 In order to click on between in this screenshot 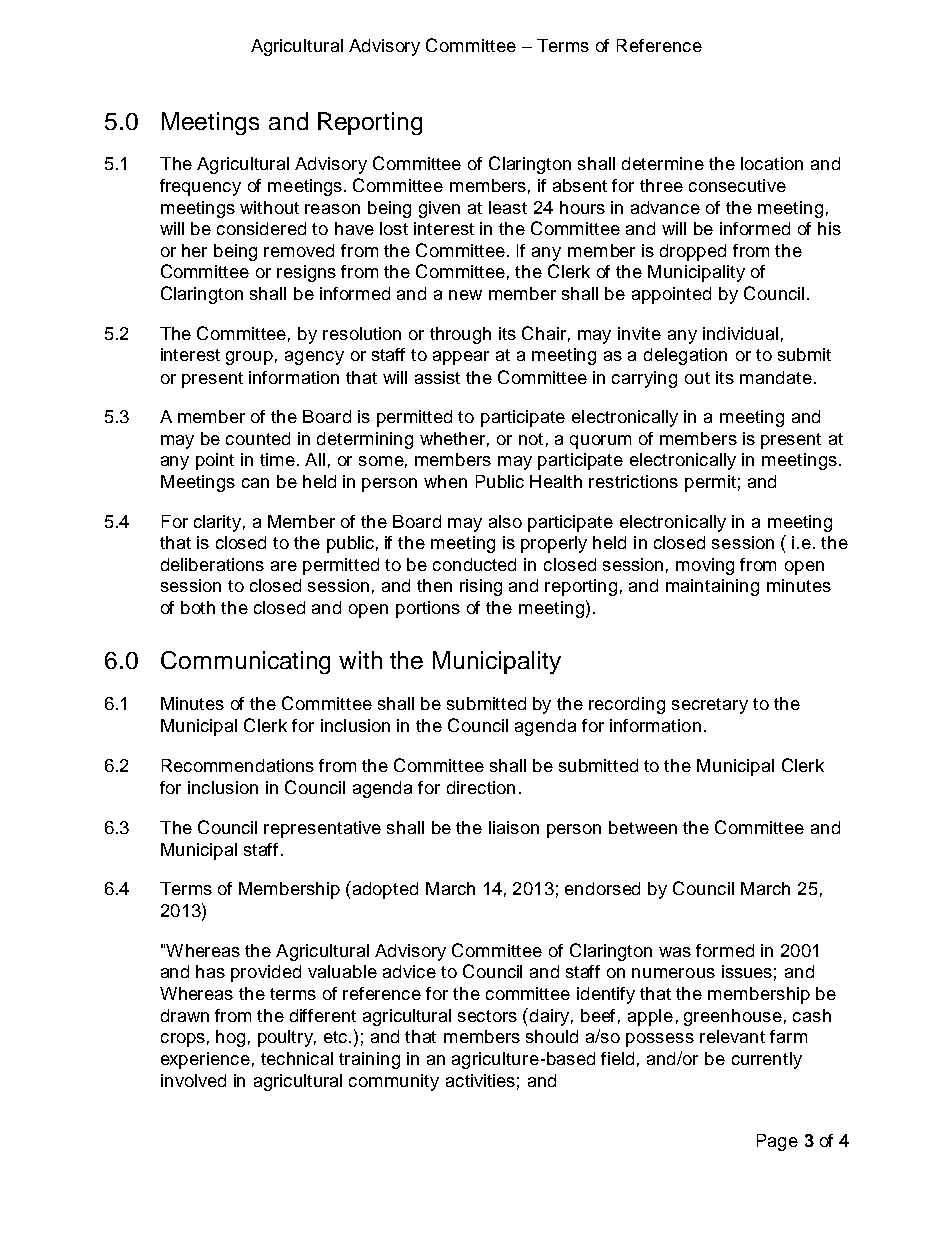, I will do `click(643, 827)`.
